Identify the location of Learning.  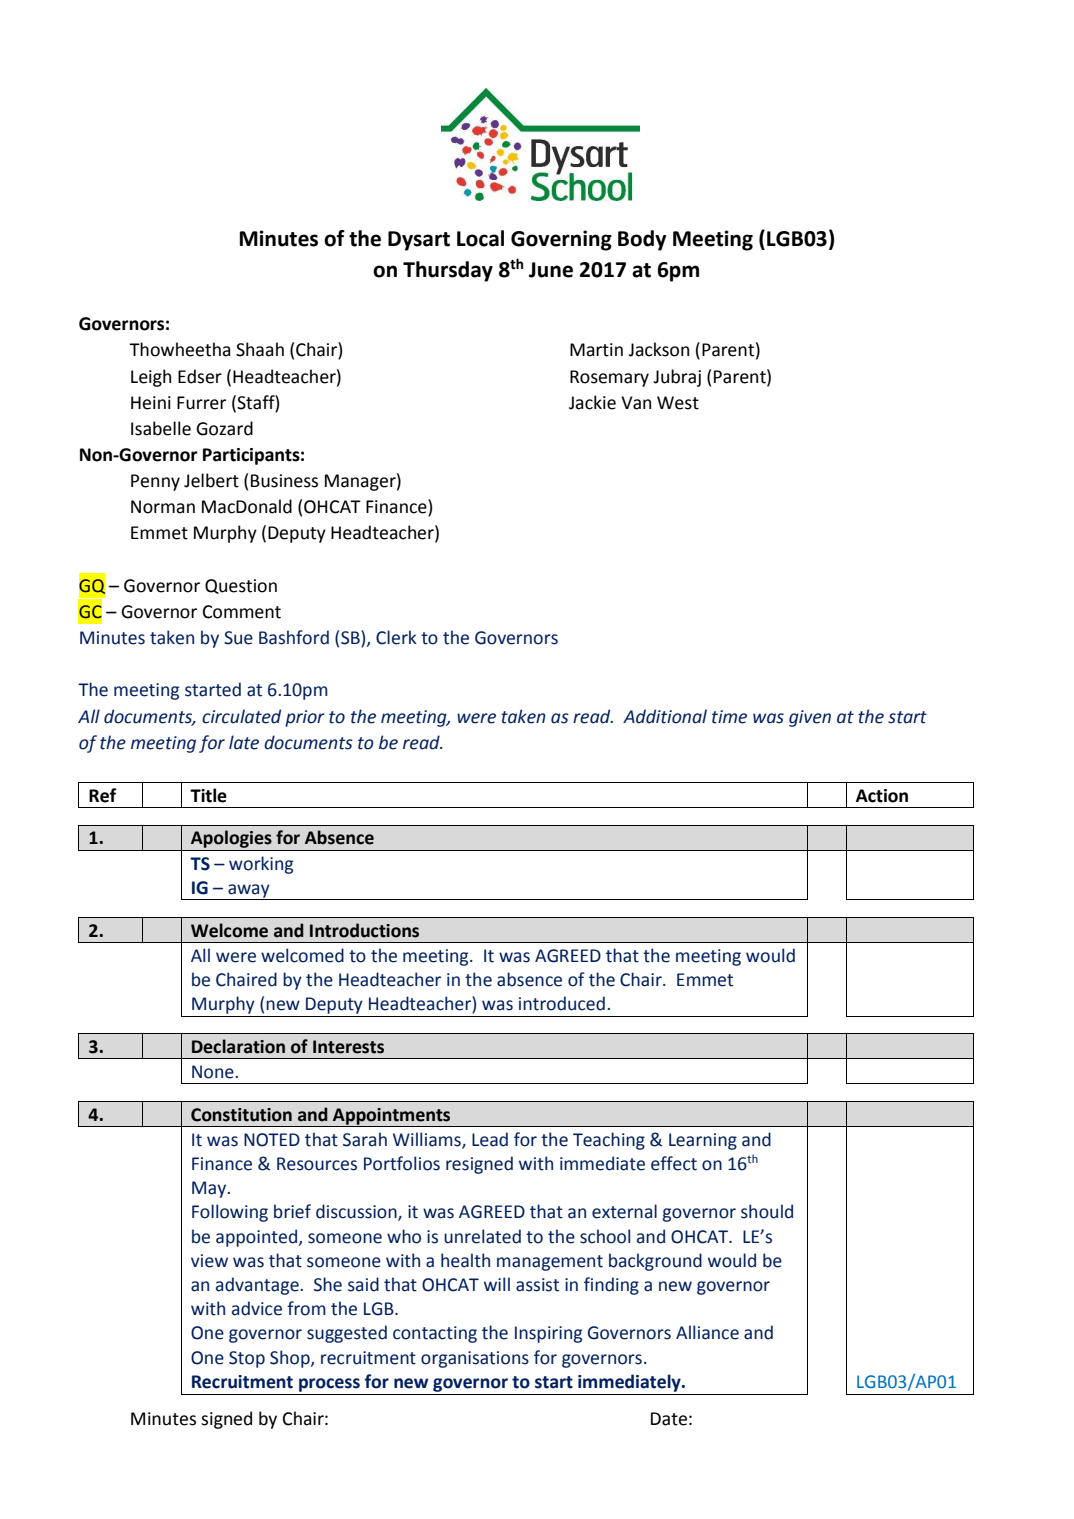
(703, 1141).
